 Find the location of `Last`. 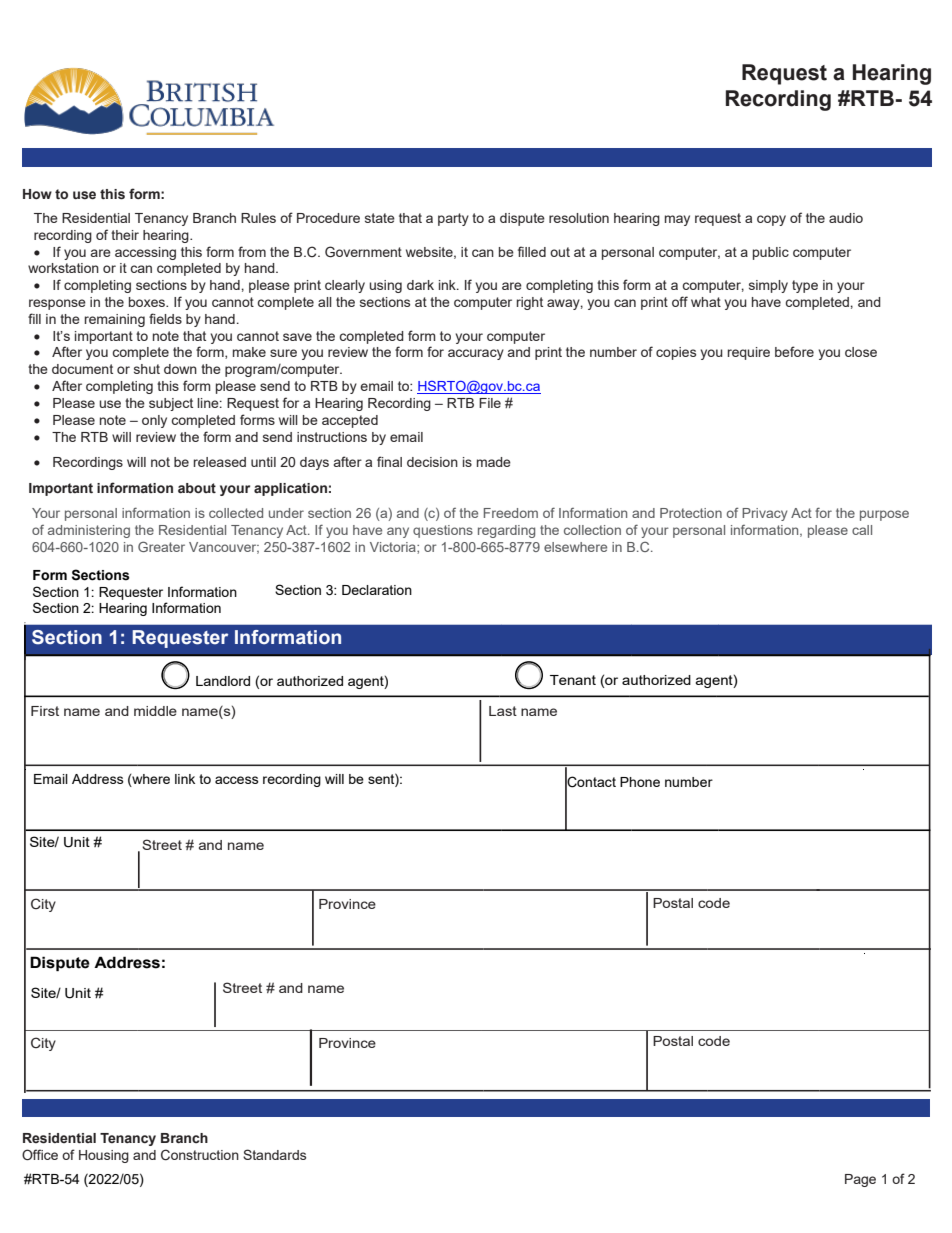

Last is located at coordinates (503, 711).
